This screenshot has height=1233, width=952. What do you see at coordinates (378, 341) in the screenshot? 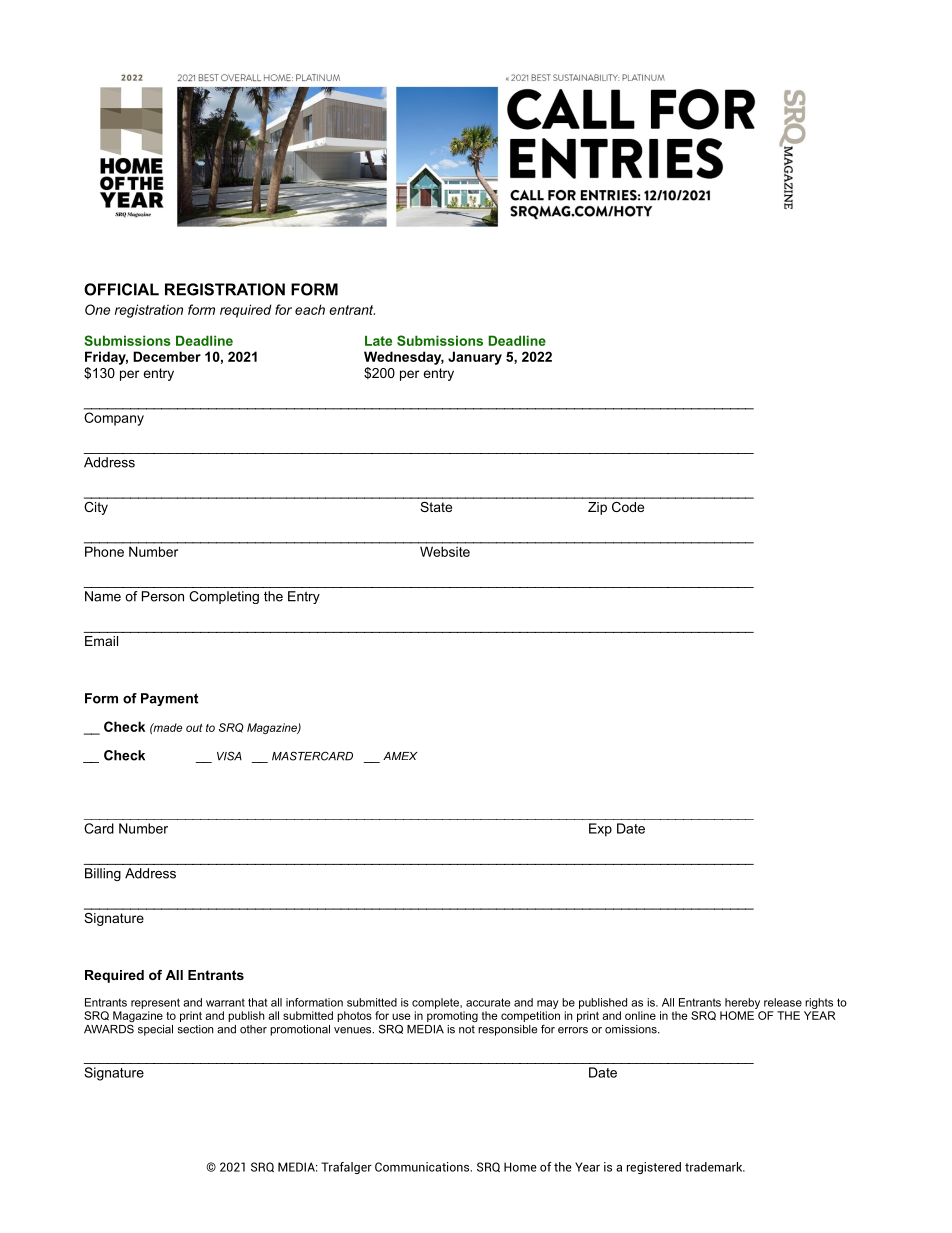
I see `Late` at bounding box center [378, 341].
